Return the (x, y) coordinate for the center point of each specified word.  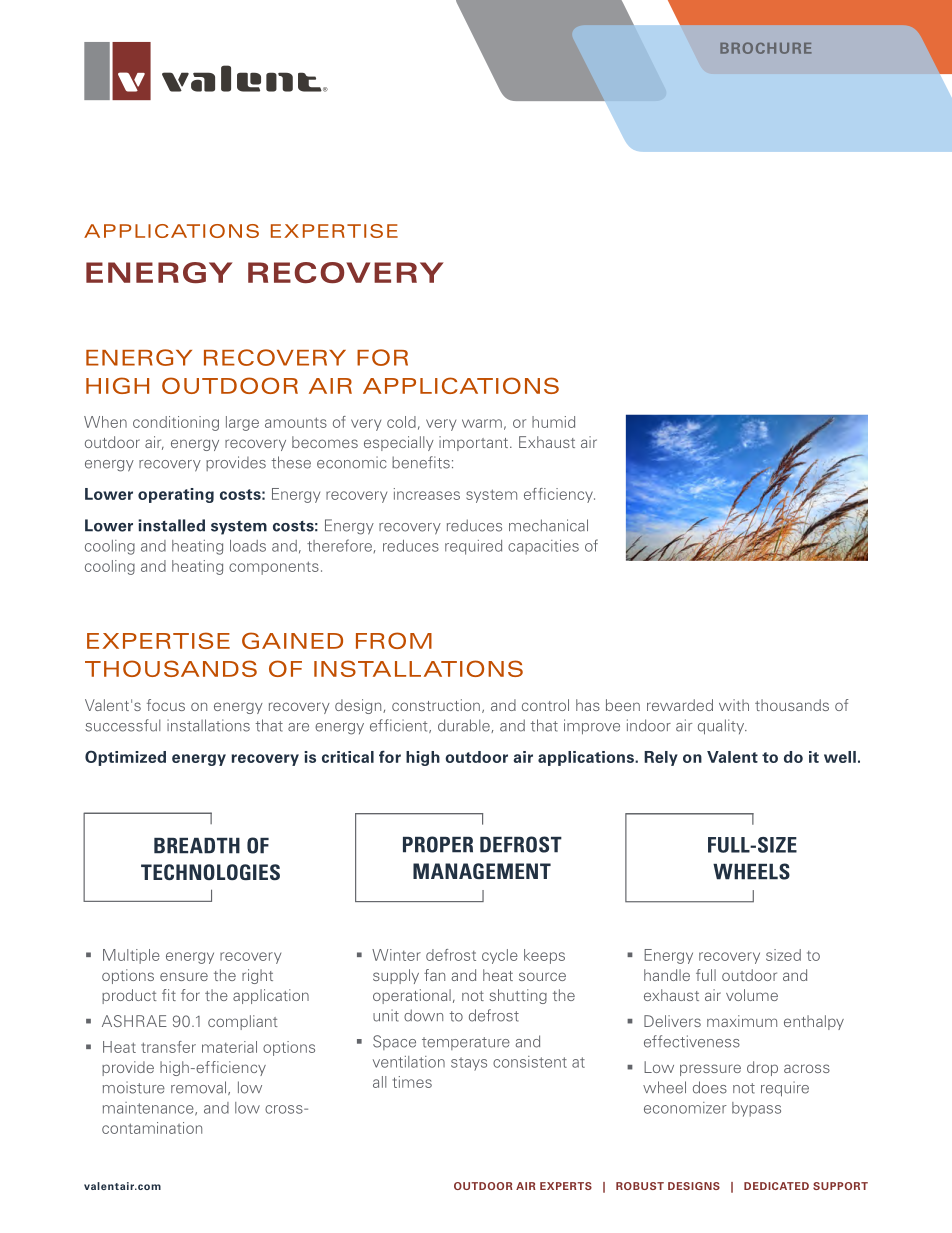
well (840, 757)
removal (200, 1088)
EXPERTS (566, 1186)
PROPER (438, 844)
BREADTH (197, 846)
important (473, 443)
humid (553, 422)
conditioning (176, 423)
